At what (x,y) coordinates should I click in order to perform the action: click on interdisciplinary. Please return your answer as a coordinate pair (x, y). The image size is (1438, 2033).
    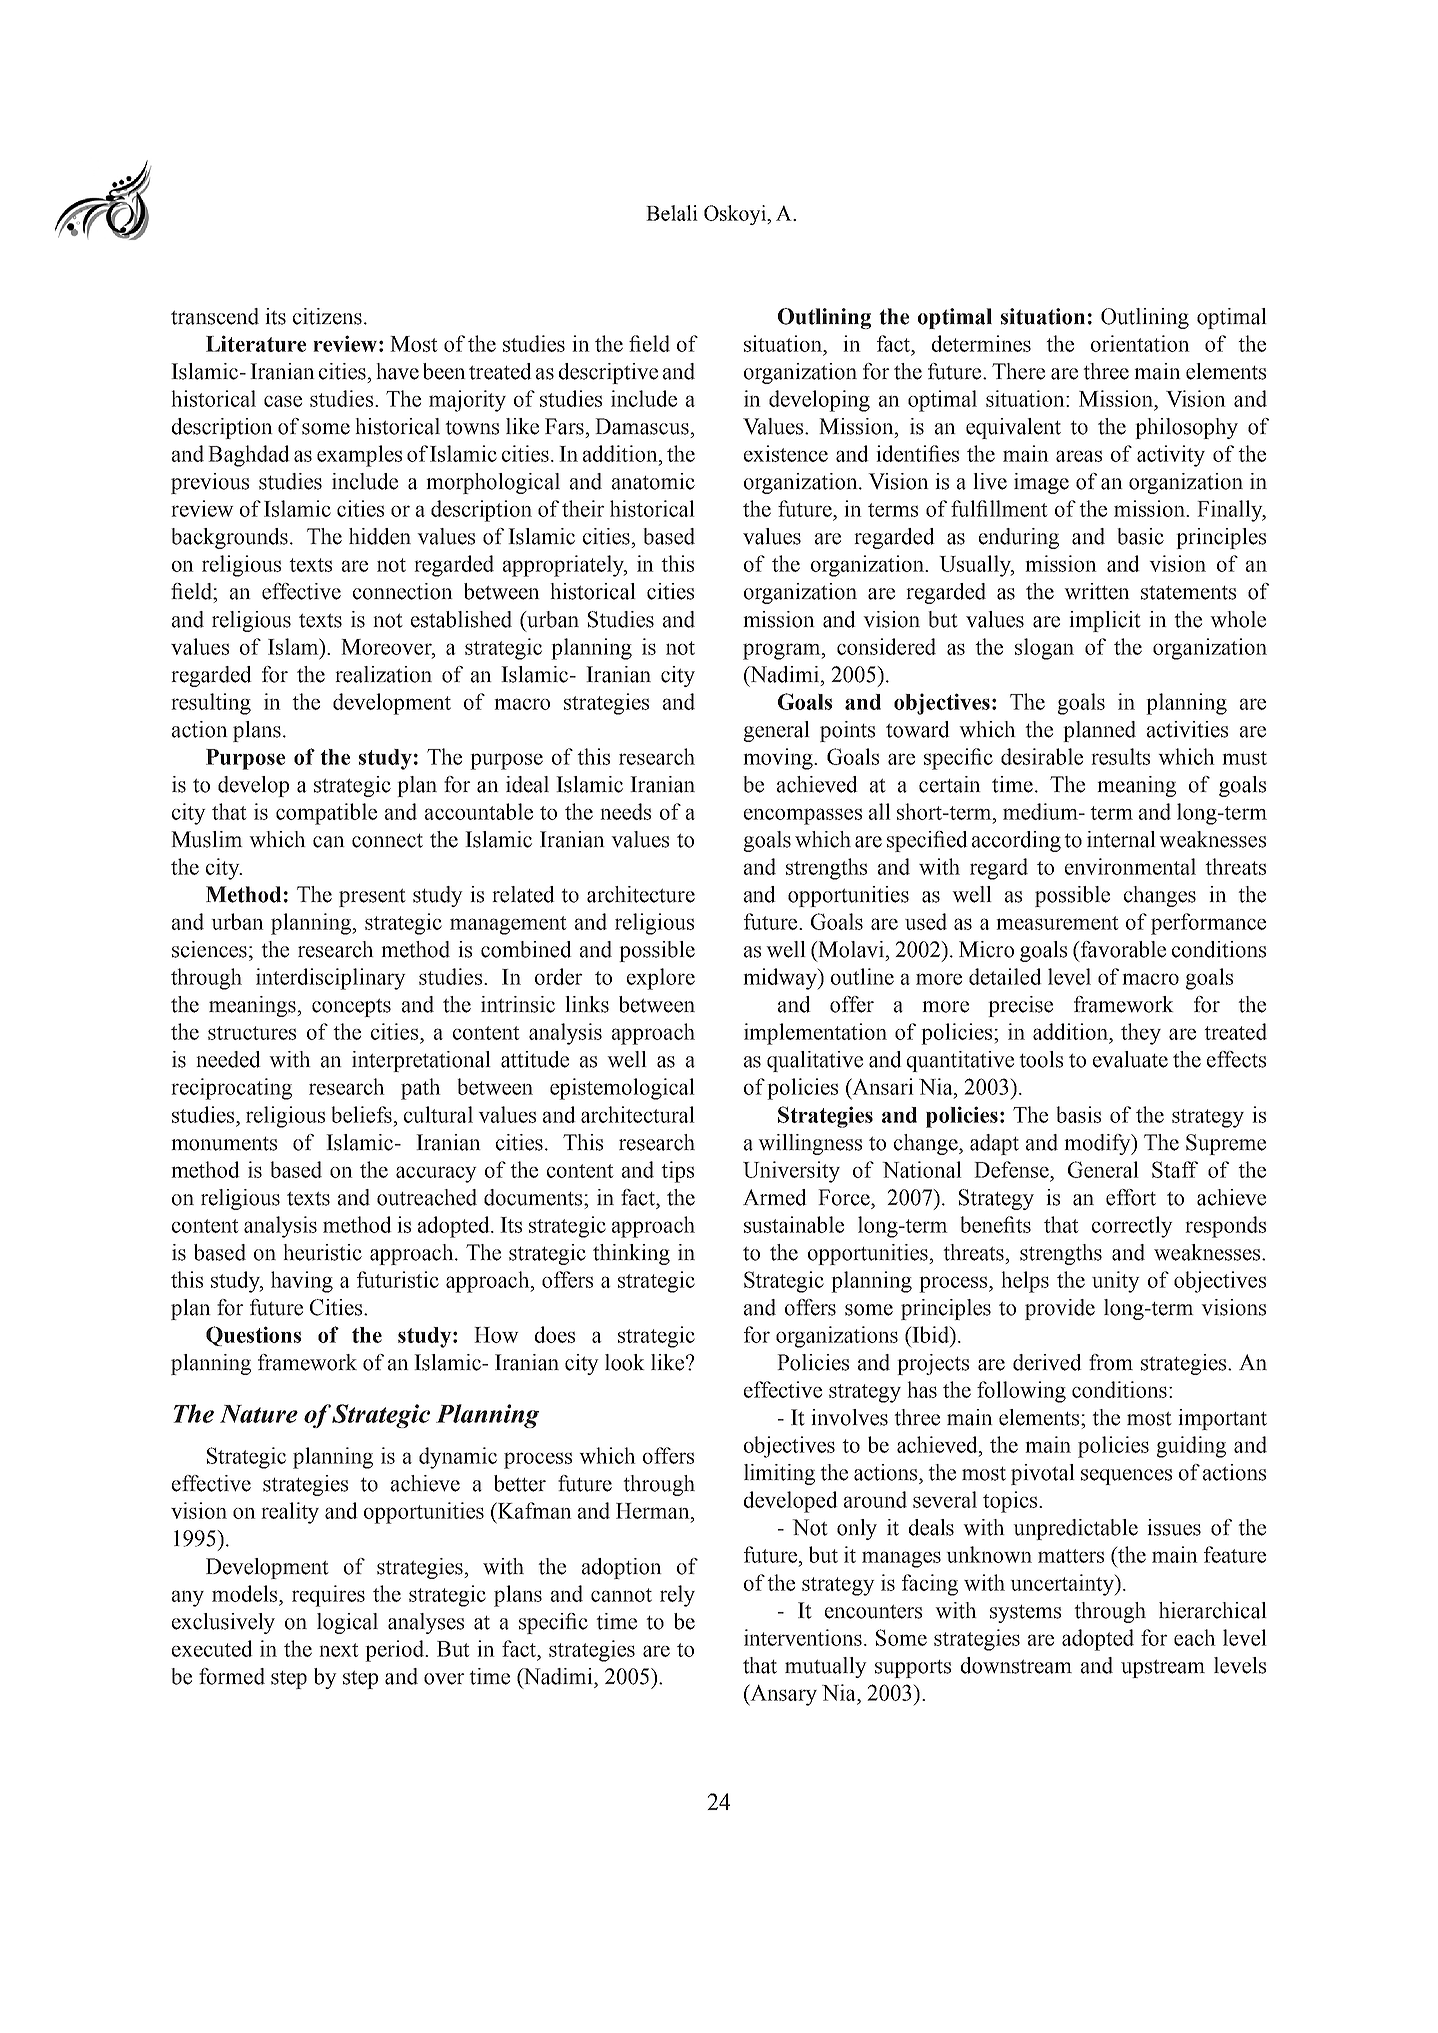
    Looking at the image, I should click on (331, 979).
